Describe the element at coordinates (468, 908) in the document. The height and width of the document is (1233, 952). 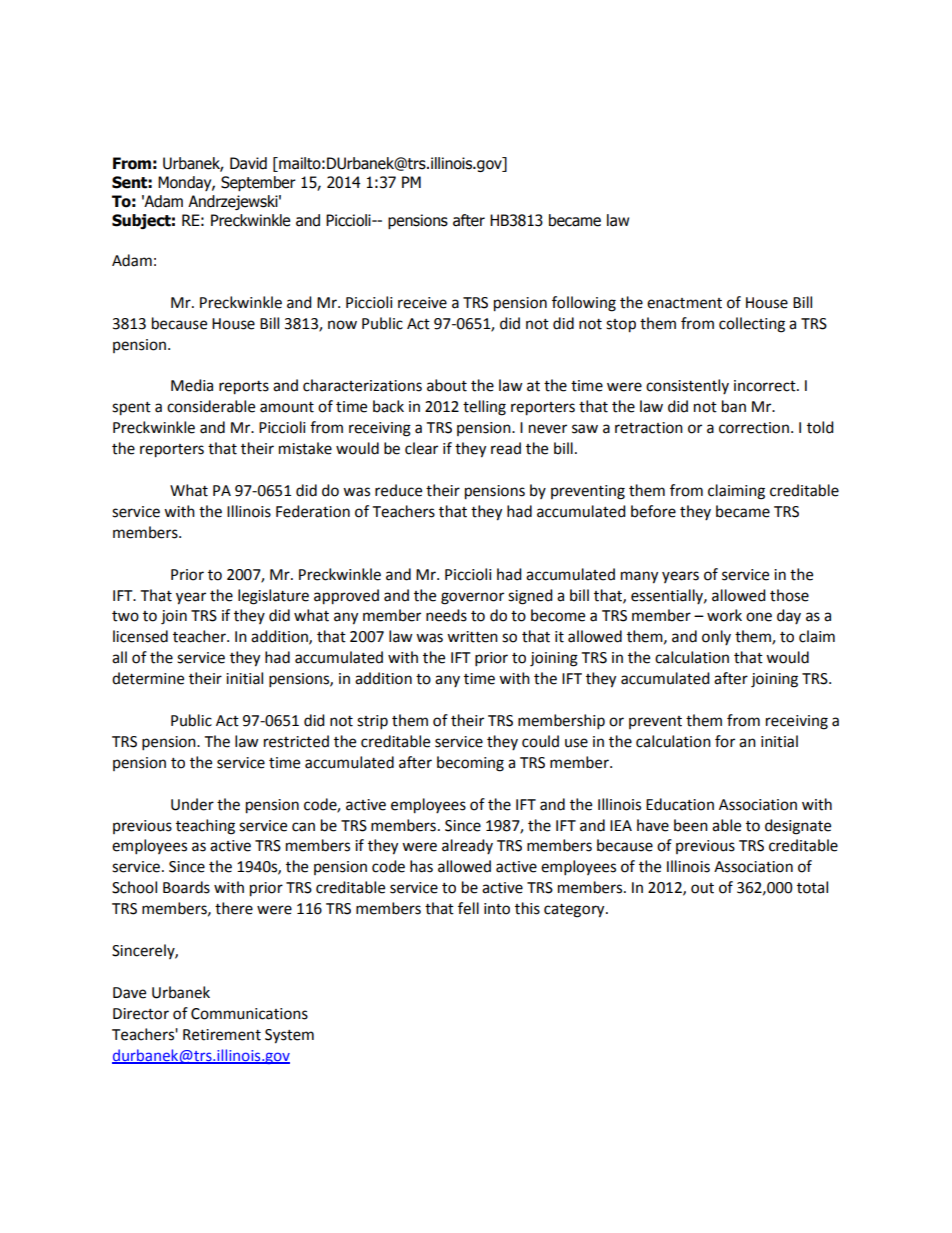
I see `fell` at that location.
